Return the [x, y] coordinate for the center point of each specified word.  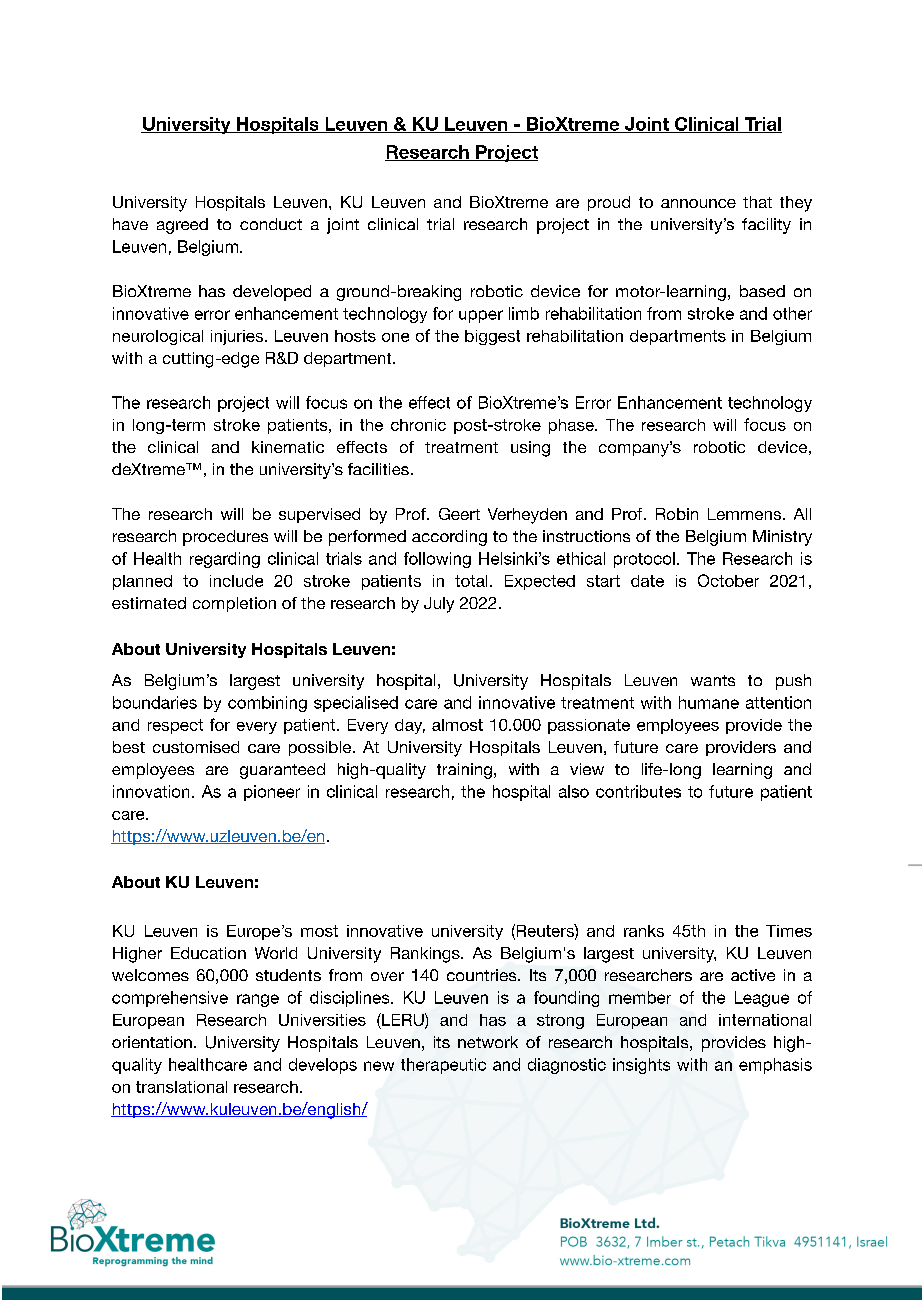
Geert [459, 514]
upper [481, 316]
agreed [182, 226]
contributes [638, 791]
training [464, 771]
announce [698, 203]
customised [196, 747]
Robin [677, 514]
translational [181, 1087]
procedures [225, 538]
